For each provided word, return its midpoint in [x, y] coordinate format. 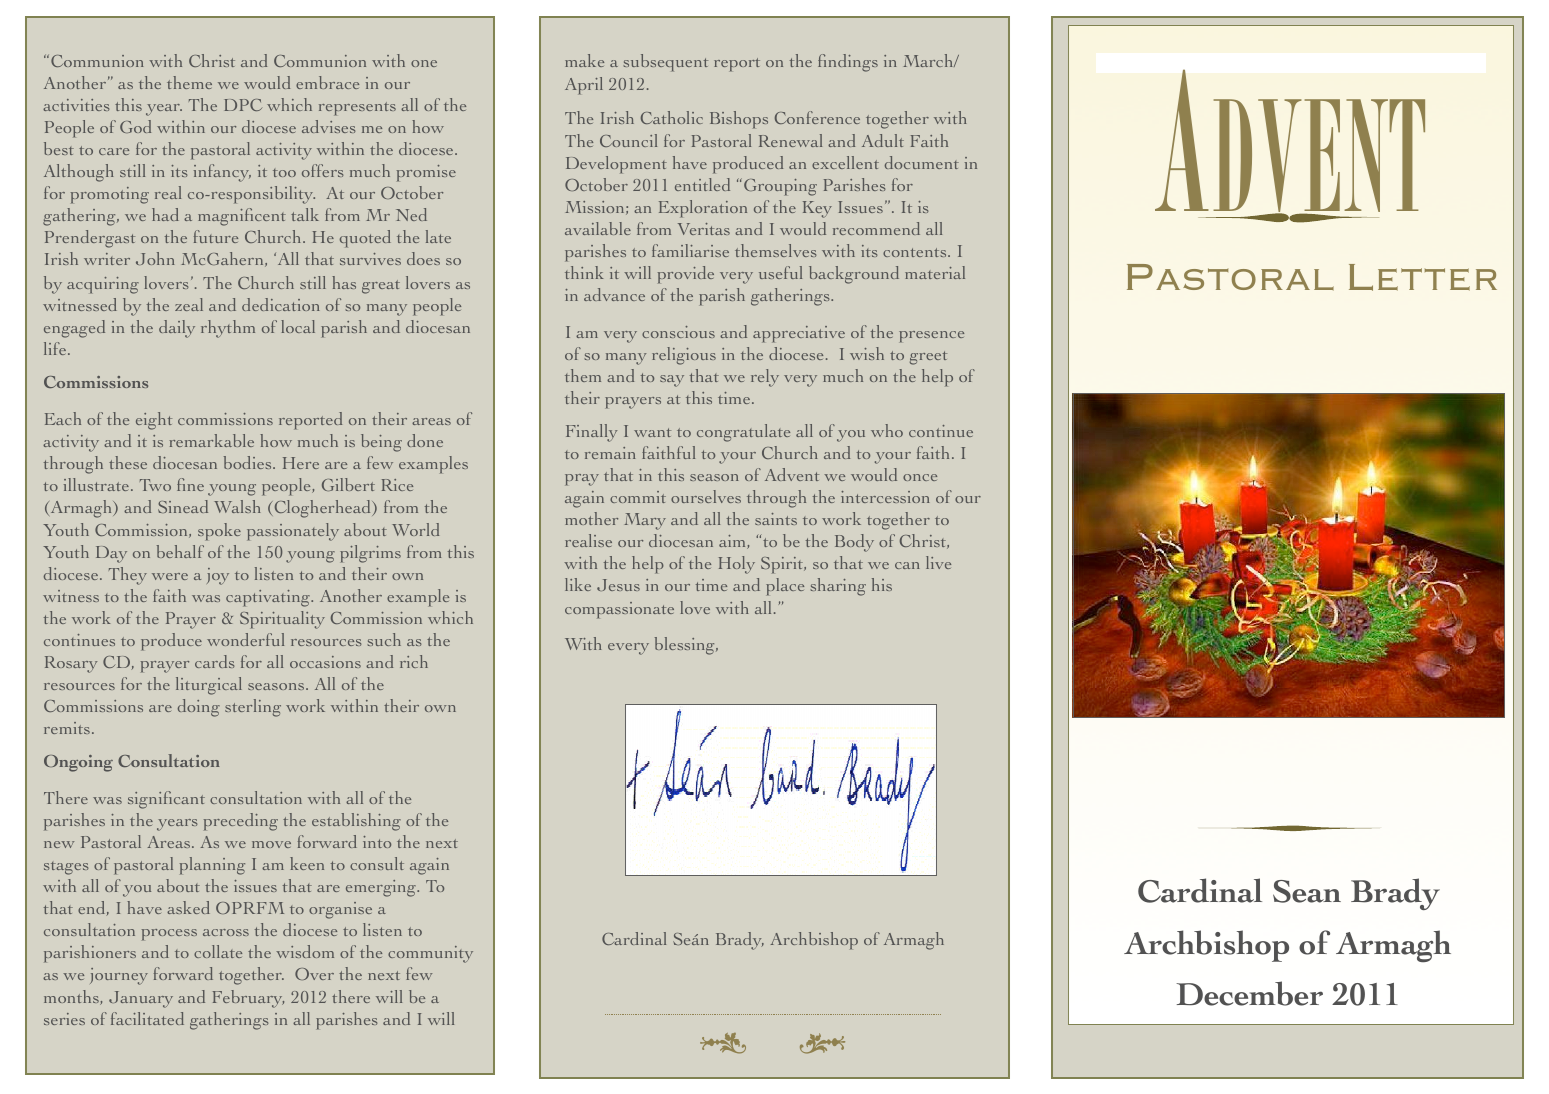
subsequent [665, 63]
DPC [243, 105]
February [248, 999]
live [938, 562]
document [922, 162]
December [1249, 993]
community [430, 954]
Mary [645, 521]
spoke [219, 532]
